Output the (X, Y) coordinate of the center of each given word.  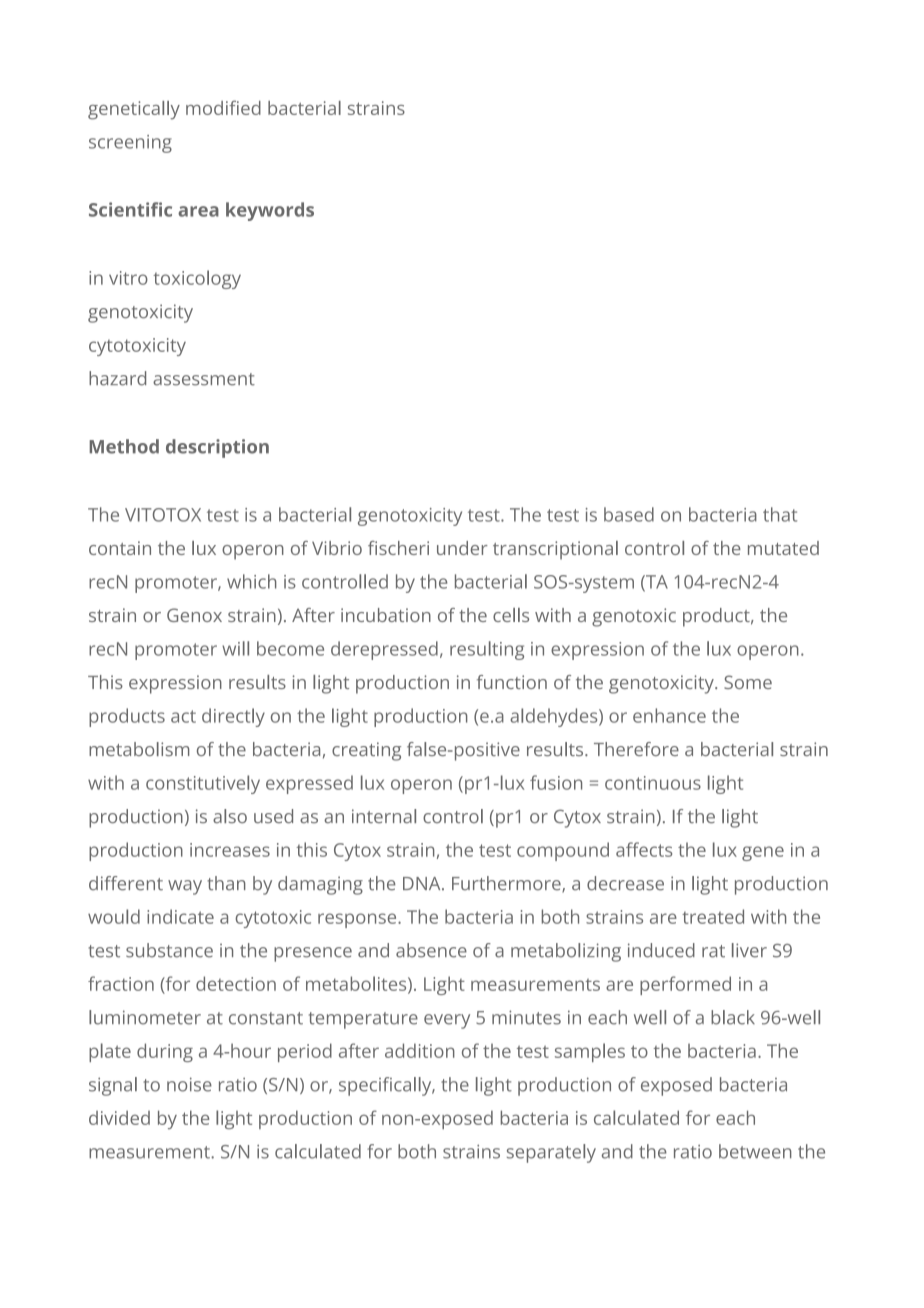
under (462, 548)
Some (748, 682)
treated (713, 916)
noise (189, 1084)
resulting (487, 650)
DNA (423, 883)
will (235, 648)
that (780, 514)
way (185, 887)
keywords (270, 211)
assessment (204, 379)
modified (223, 107)
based (629, 514)
